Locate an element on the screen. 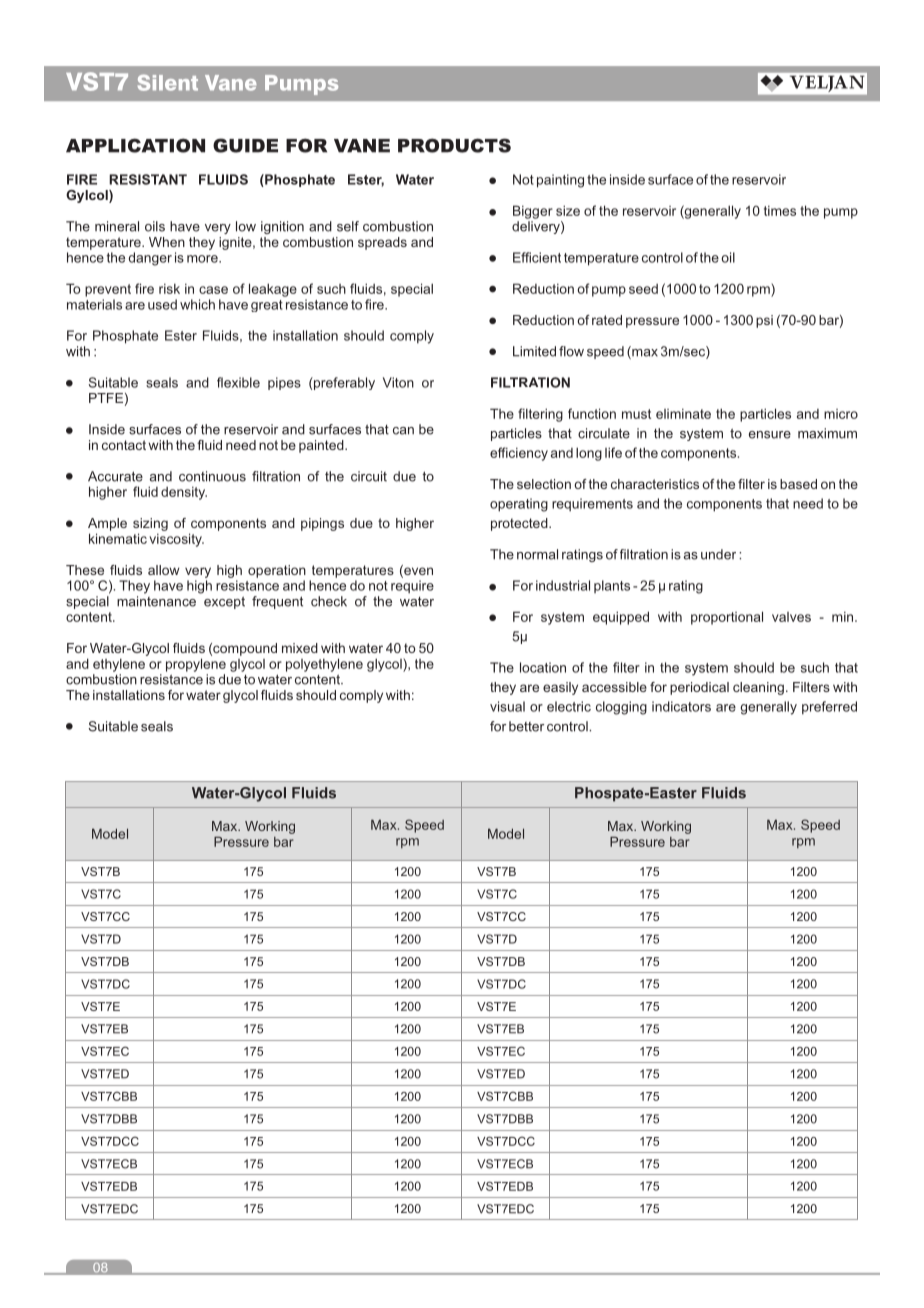  used is located at coordinates (162, 304).
